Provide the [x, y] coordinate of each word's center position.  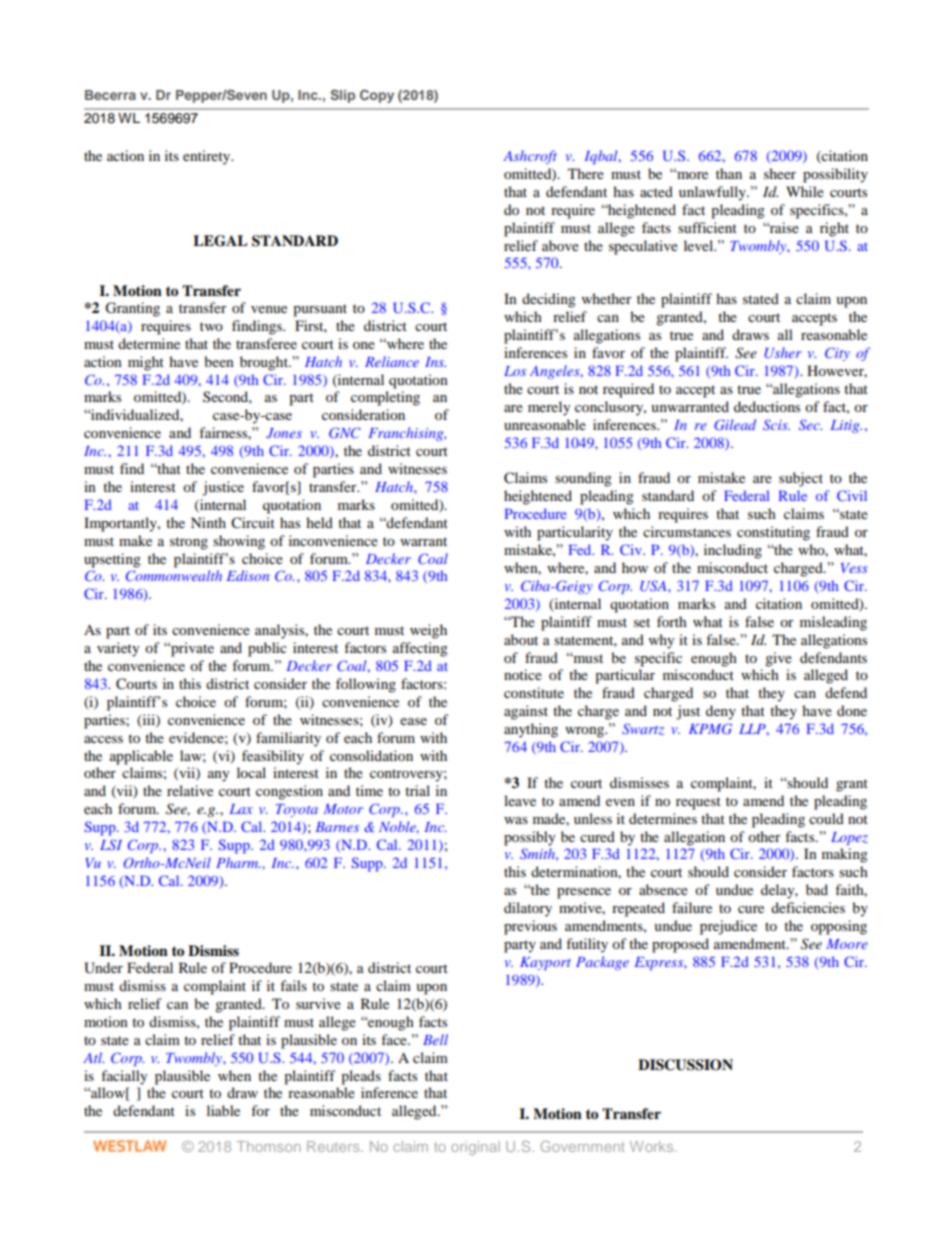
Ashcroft [530, 157]
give [778, 659]
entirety [208, 157]
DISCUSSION [685, 1065]
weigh [428, 631]
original [475, 1148]
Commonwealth [174, 575]
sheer [780, 173]
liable [223, 1110]
